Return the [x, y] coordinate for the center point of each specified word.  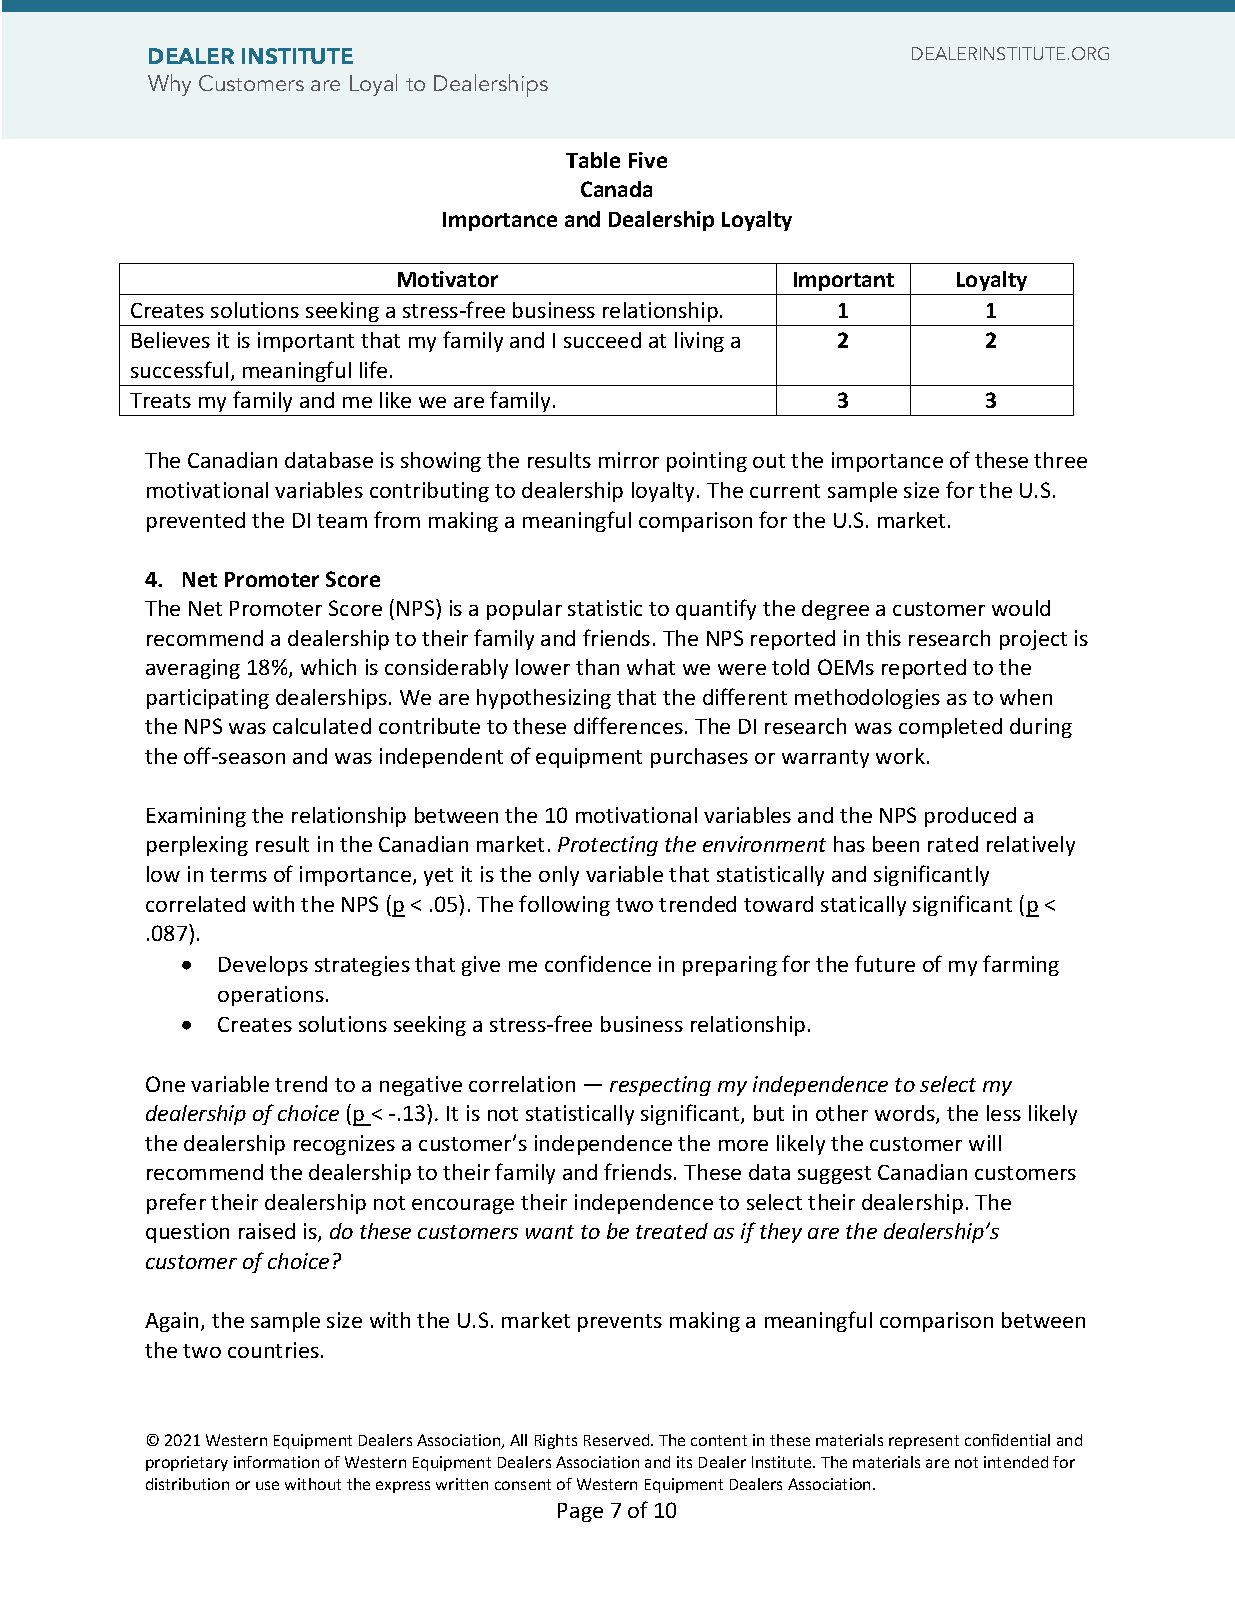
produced [970, 817]
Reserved [618, 1440]
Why [169, 85]
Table [593, 160]
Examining [196, 817]
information [276, 1462]
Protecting [608, 846]
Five [648, 160]
